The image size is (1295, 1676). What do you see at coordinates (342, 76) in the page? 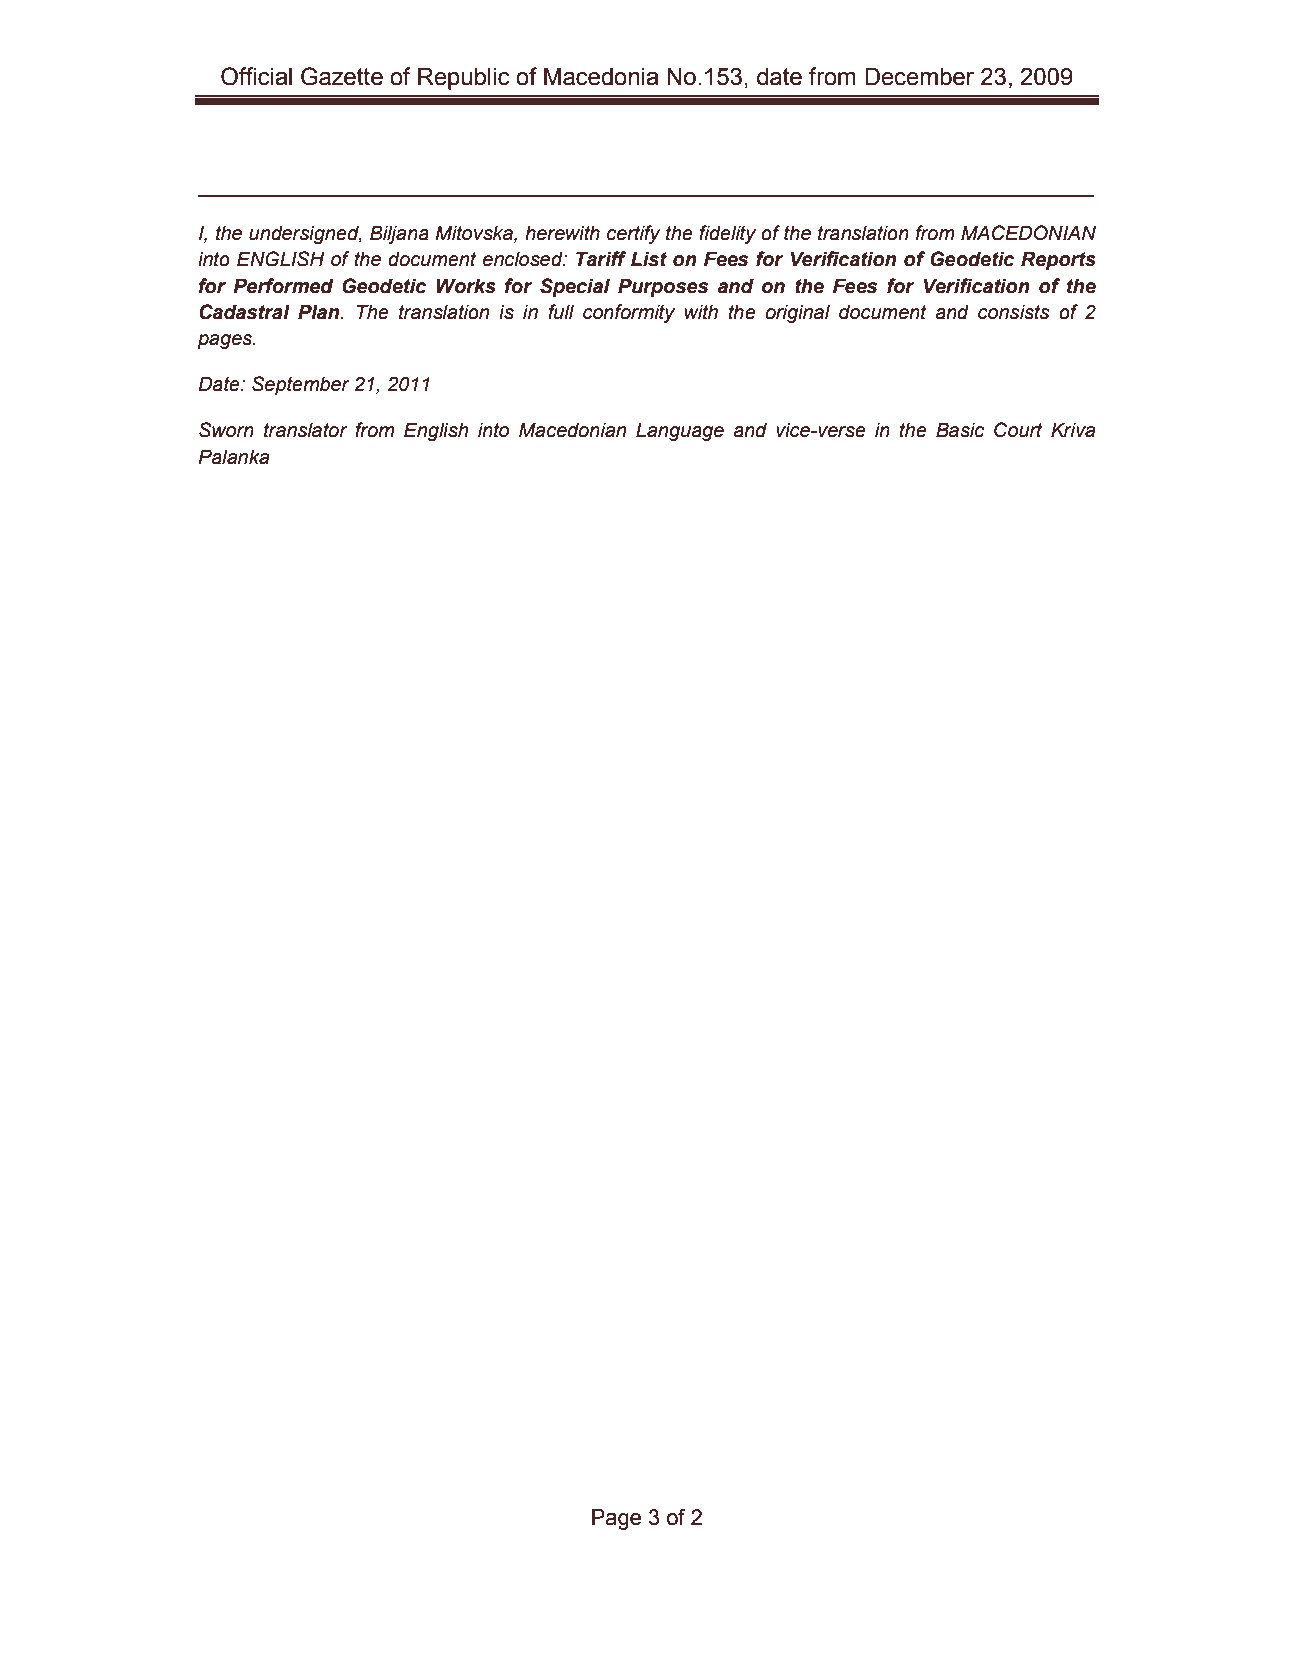
I see `Gazette` at bounding box center [342, 76].
